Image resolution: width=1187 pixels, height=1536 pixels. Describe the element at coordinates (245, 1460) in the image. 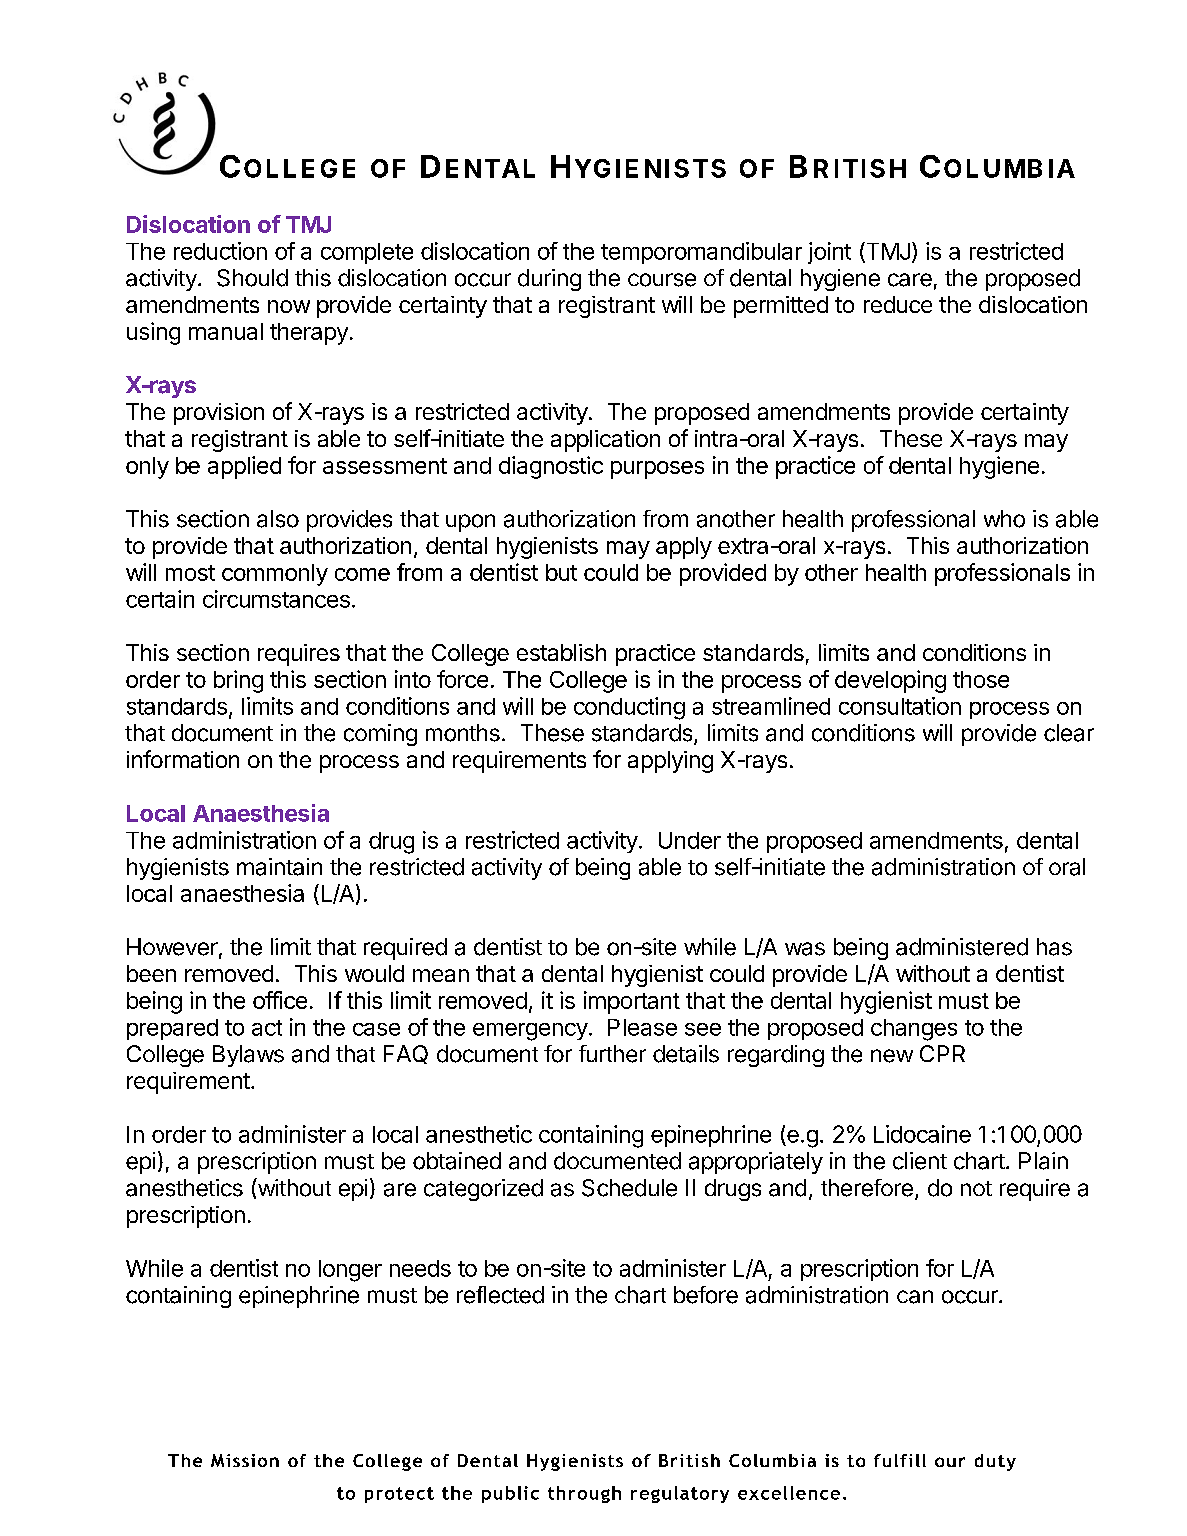

I see `Mission` at that location.
